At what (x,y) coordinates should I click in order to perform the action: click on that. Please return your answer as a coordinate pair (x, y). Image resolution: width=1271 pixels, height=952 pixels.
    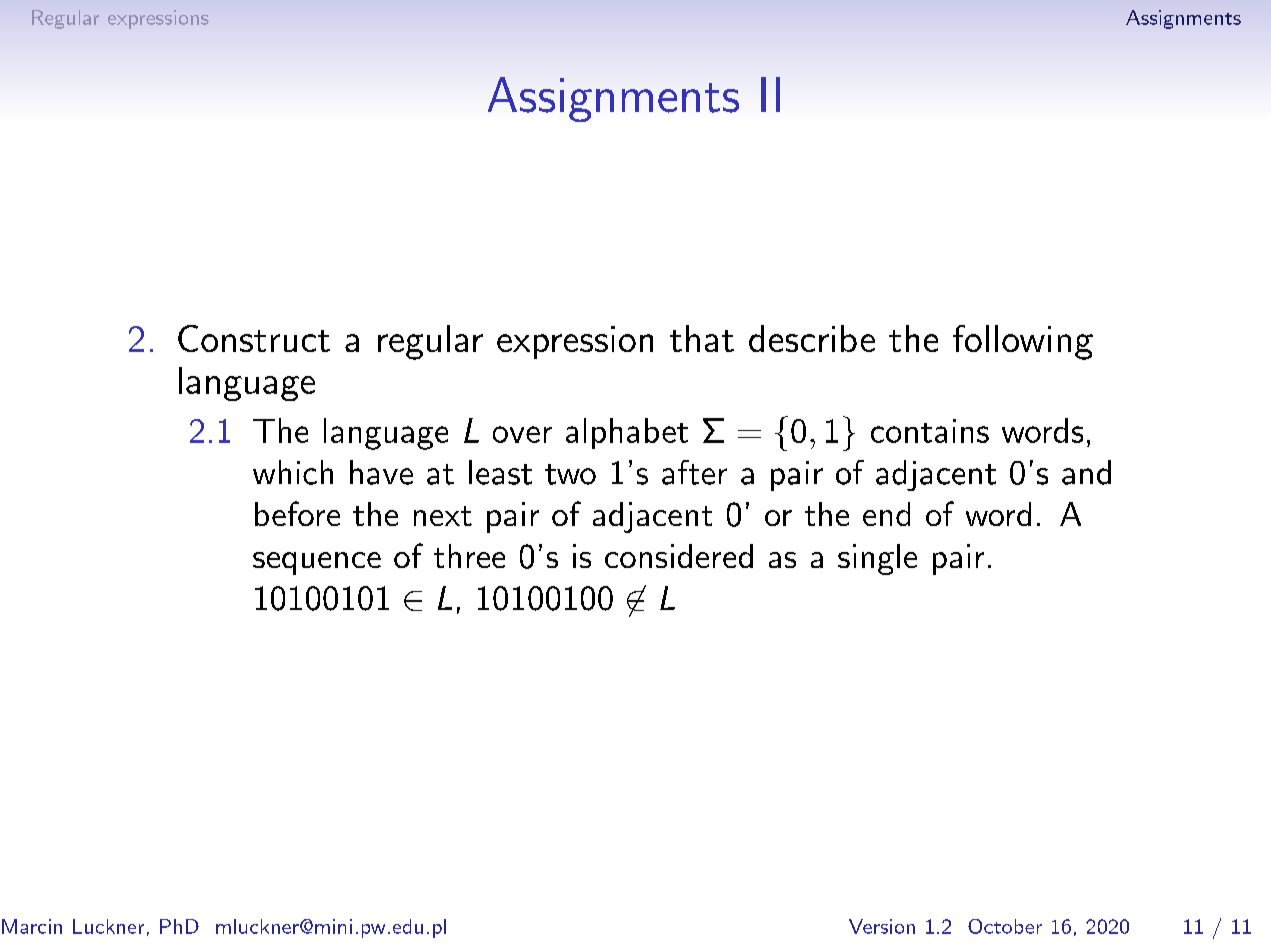
    Looking at the image, I should click on (702, 338).
